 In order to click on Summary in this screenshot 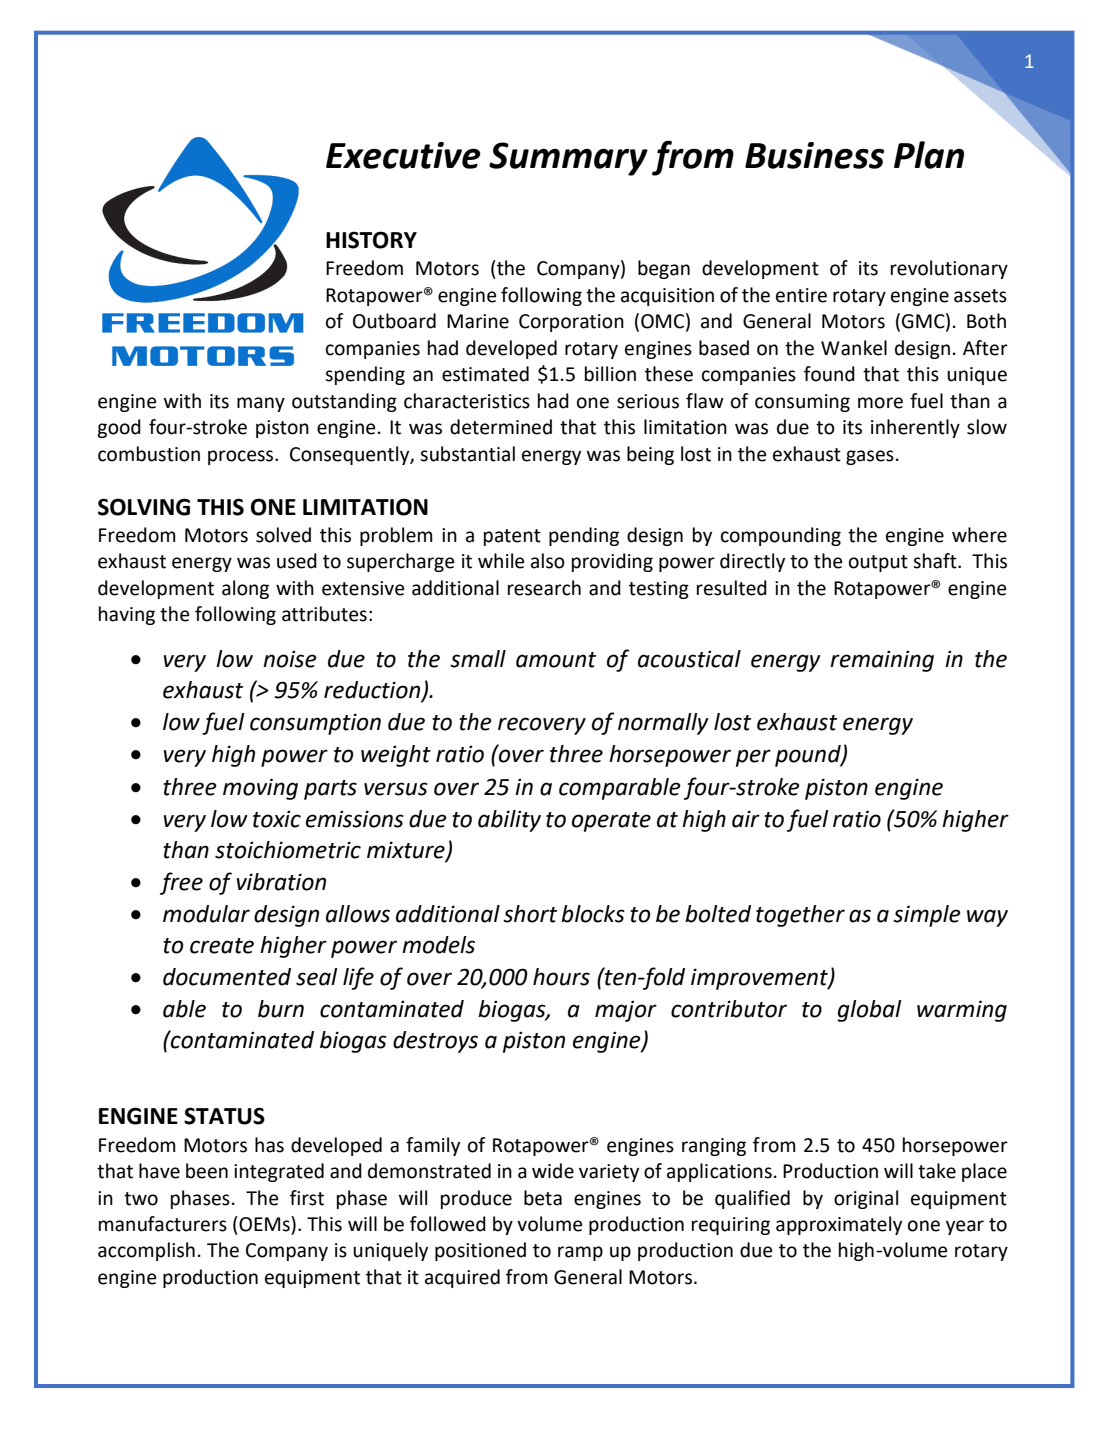, I will do `click(568, 159)`.
